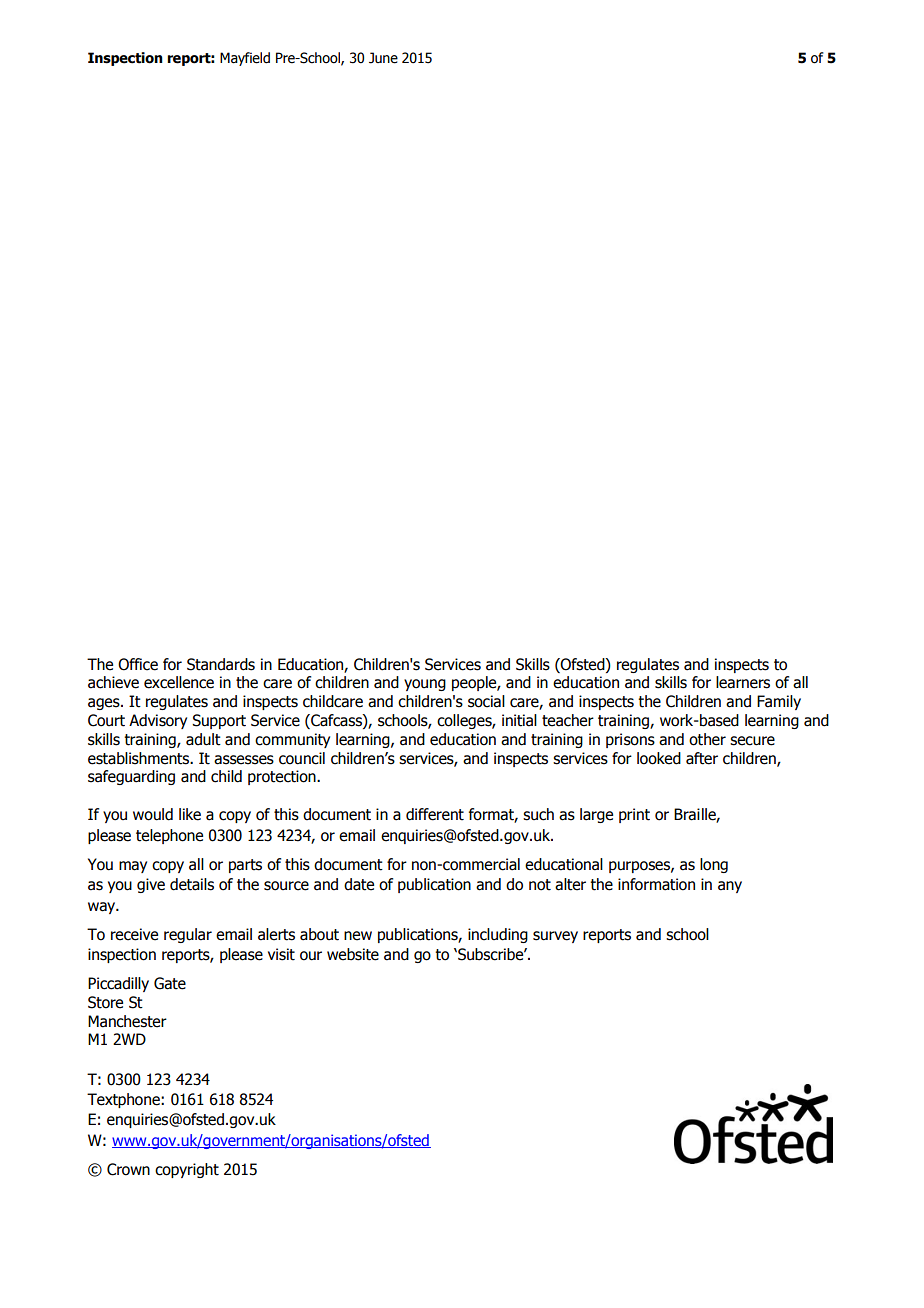  I want to click on different, so click(435, 814).
